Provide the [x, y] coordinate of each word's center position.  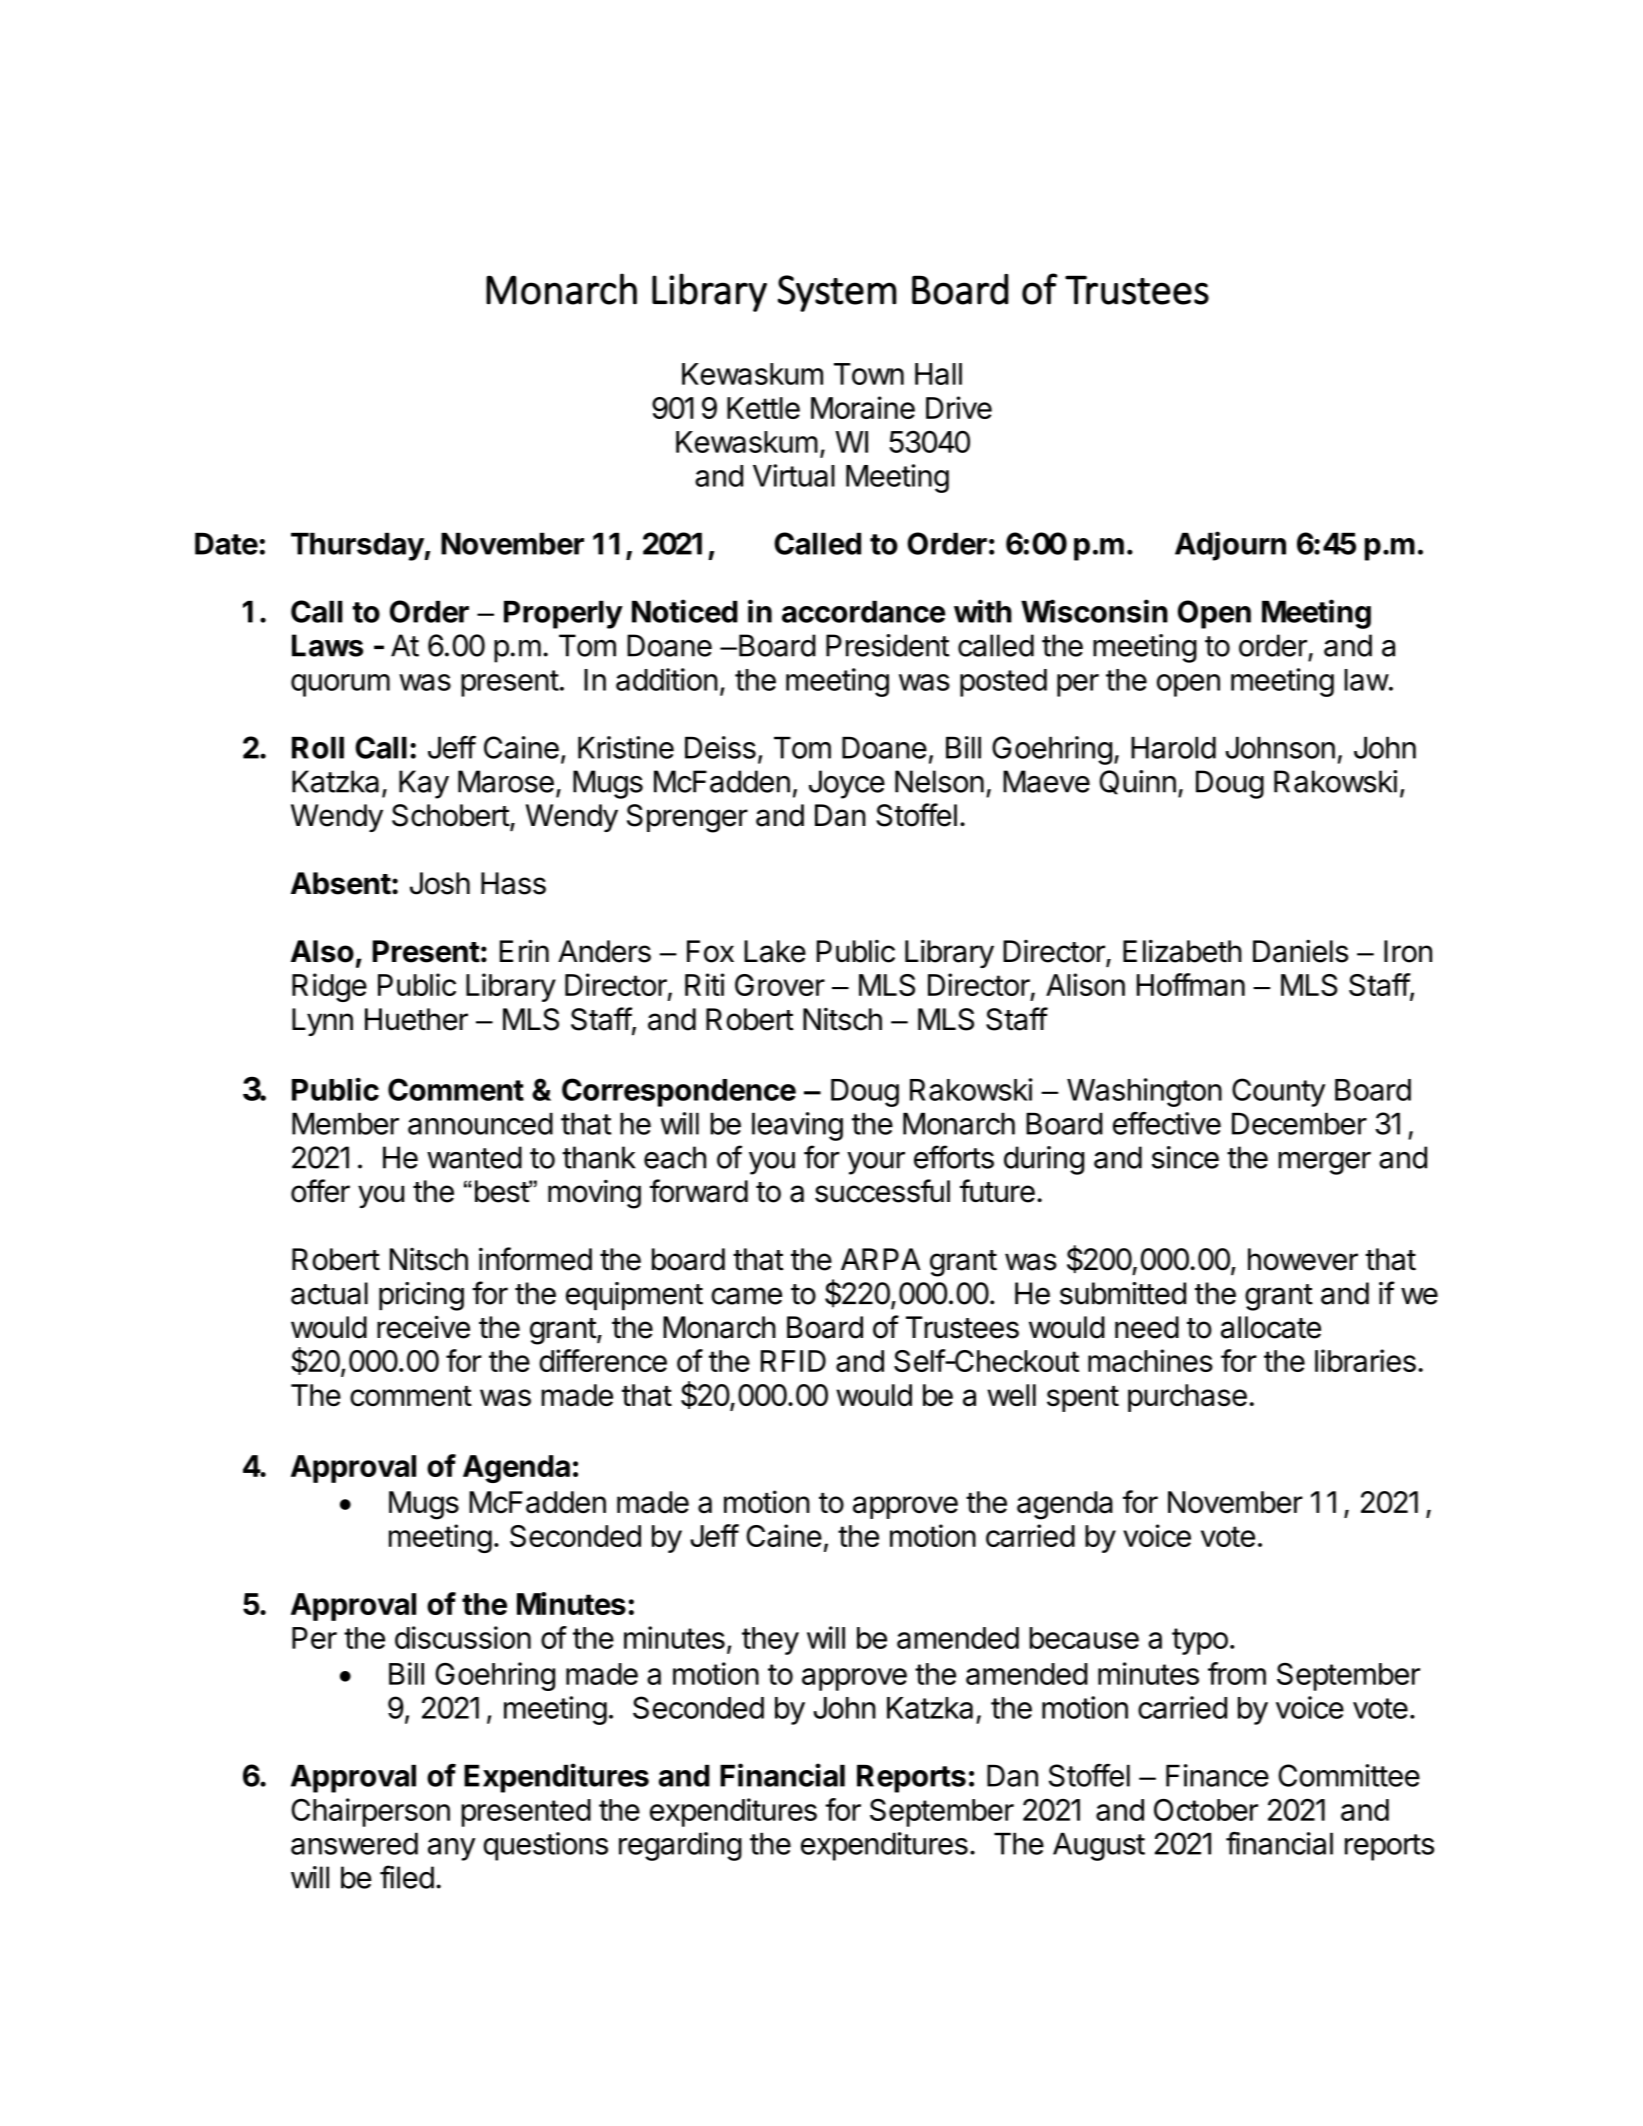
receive [423, 1327]
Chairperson [370, 1812]
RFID [793, 1361]
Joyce [847, 784]
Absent [341, 883]
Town [869, 374]
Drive [959, 407]
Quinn [1137, 782]
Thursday [358, 547]
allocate [1271, 1327]
